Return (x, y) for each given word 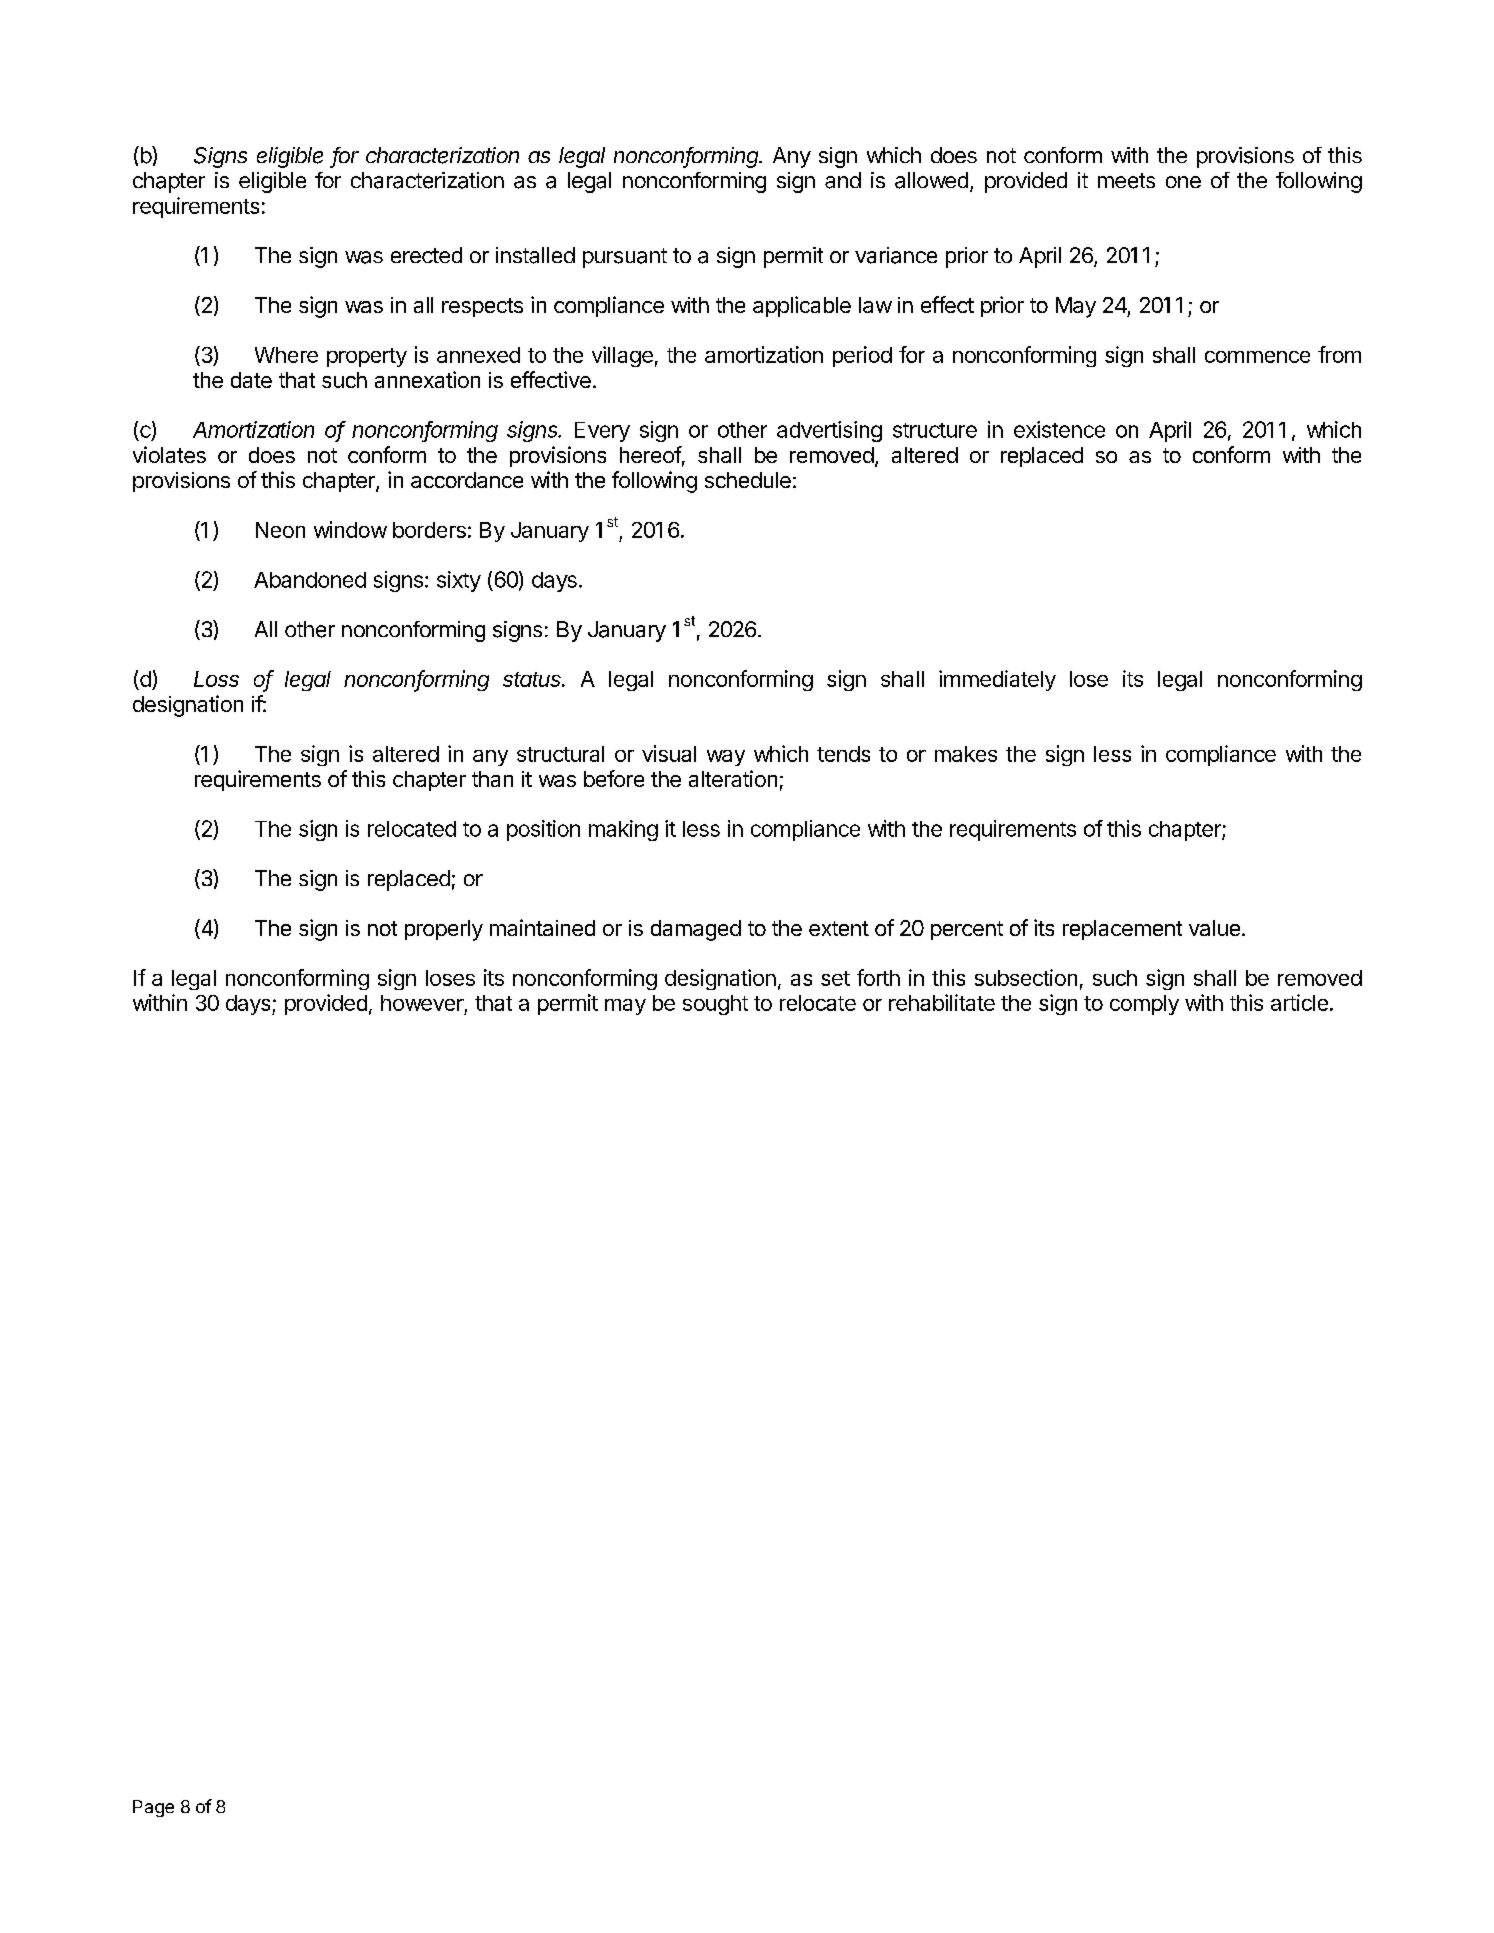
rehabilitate (942, 1002)
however (422, 1003)
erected (426, 255)
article (1299, 1002)
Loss (216, 679)
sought (715, 1005)
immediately (997, 680)
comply (1144, 1005)
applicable (802, 306)
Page (153, 1808)
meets (1126, 181)
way (726, 758)
